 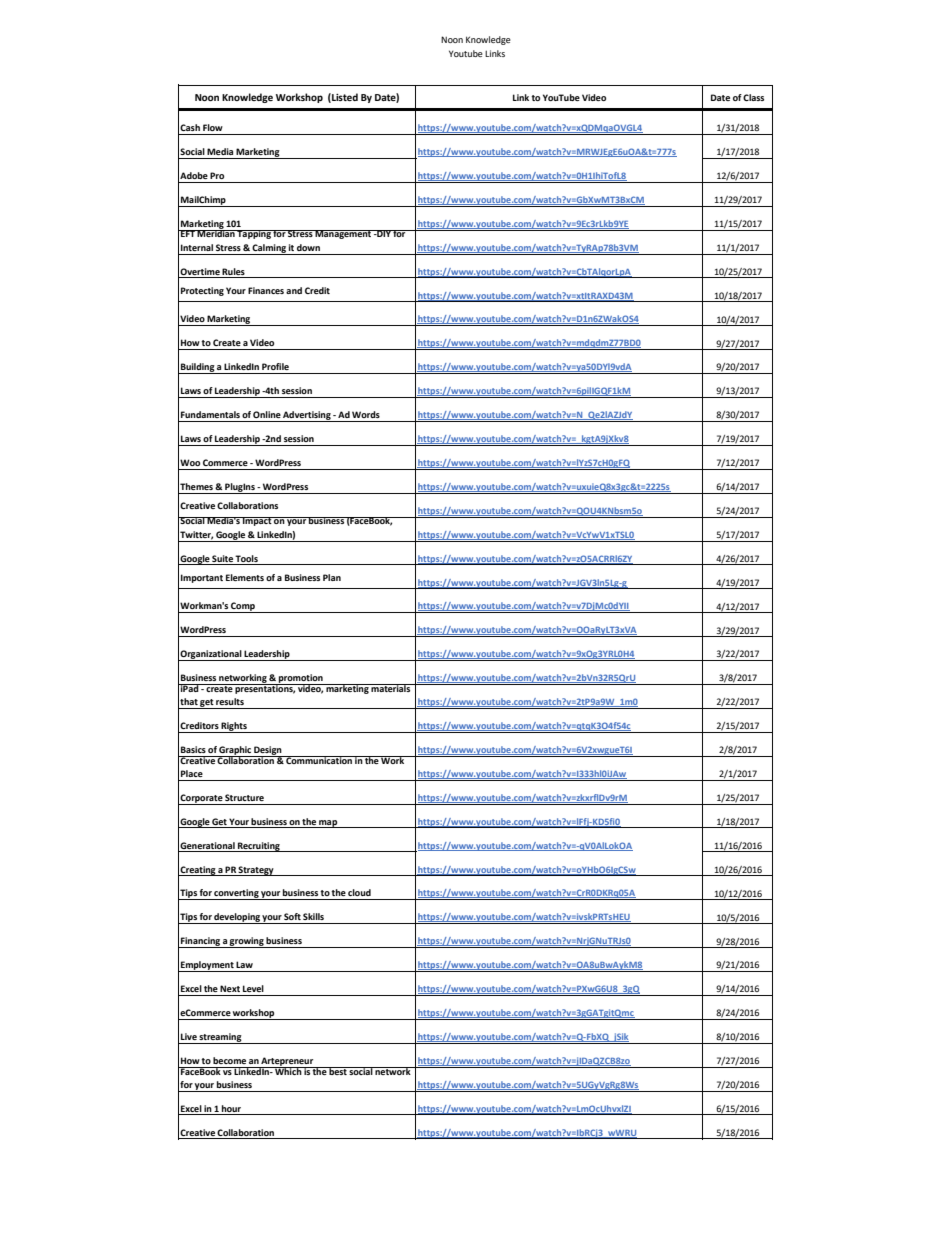 I want to click on Comp, so click(x=243, y=607).
